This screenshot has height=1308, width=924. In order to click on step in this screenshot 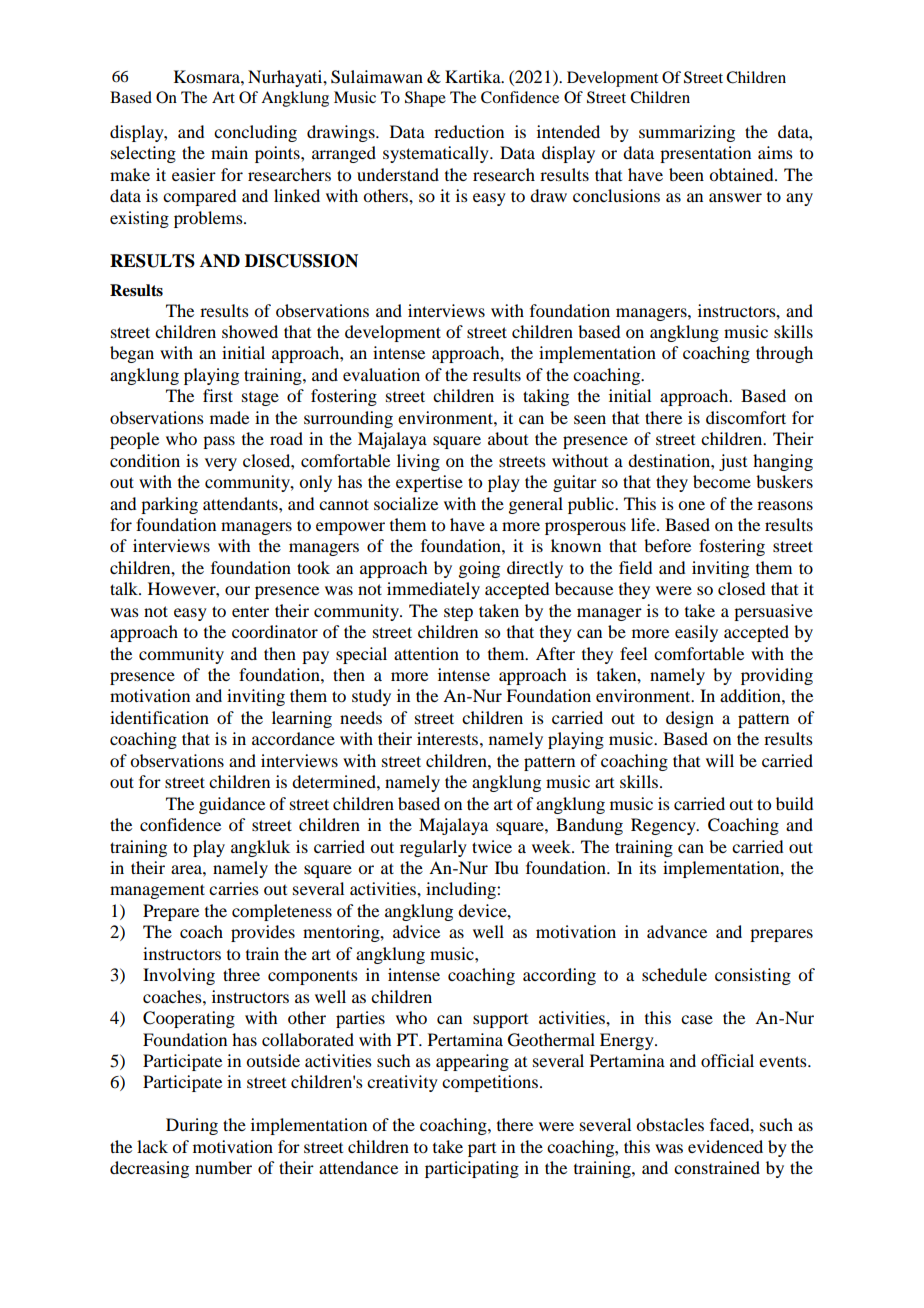, I will do `click(458, 613)`.
